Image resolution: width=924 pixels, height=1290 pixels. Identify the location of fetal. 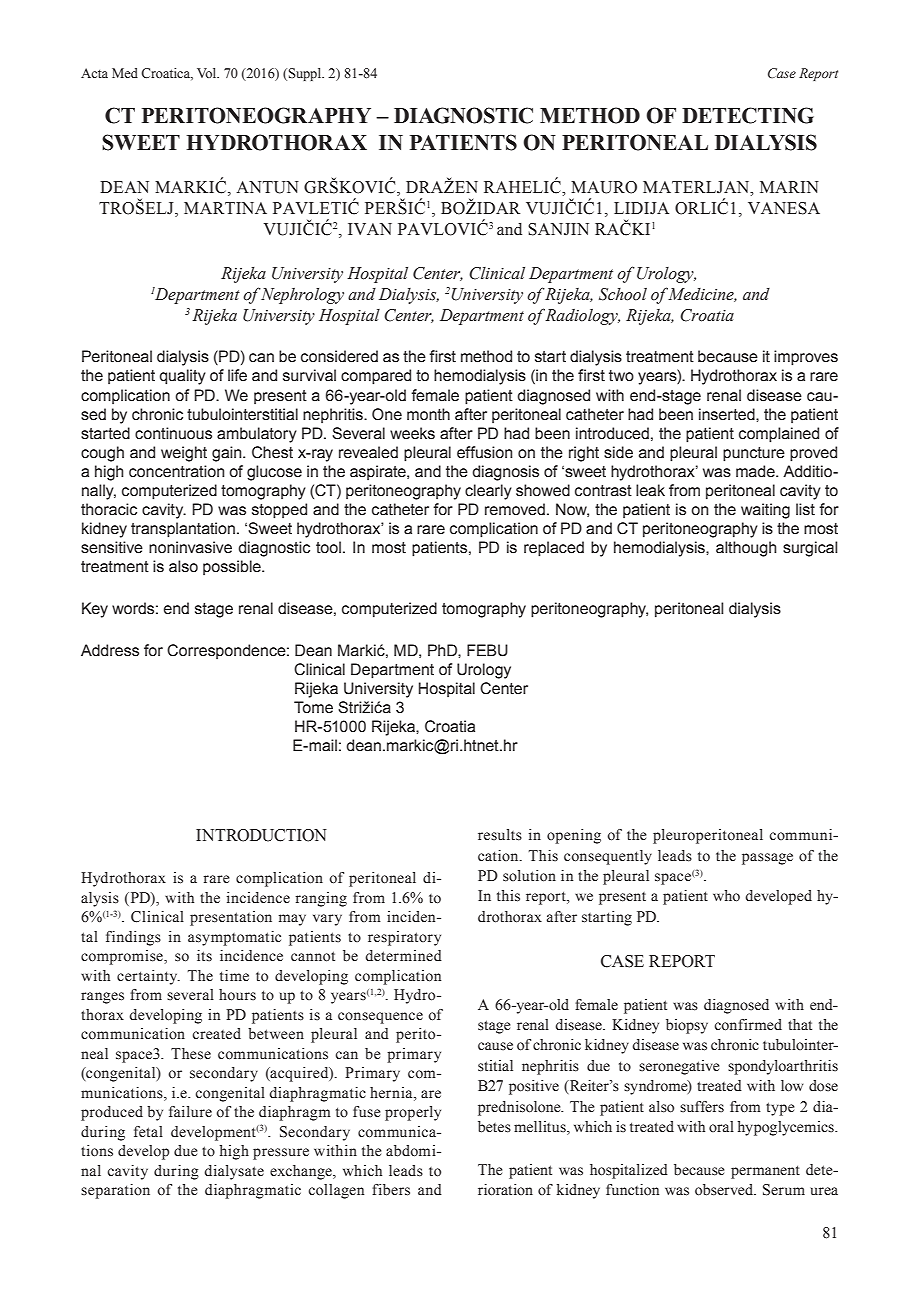
(148, 1132).
